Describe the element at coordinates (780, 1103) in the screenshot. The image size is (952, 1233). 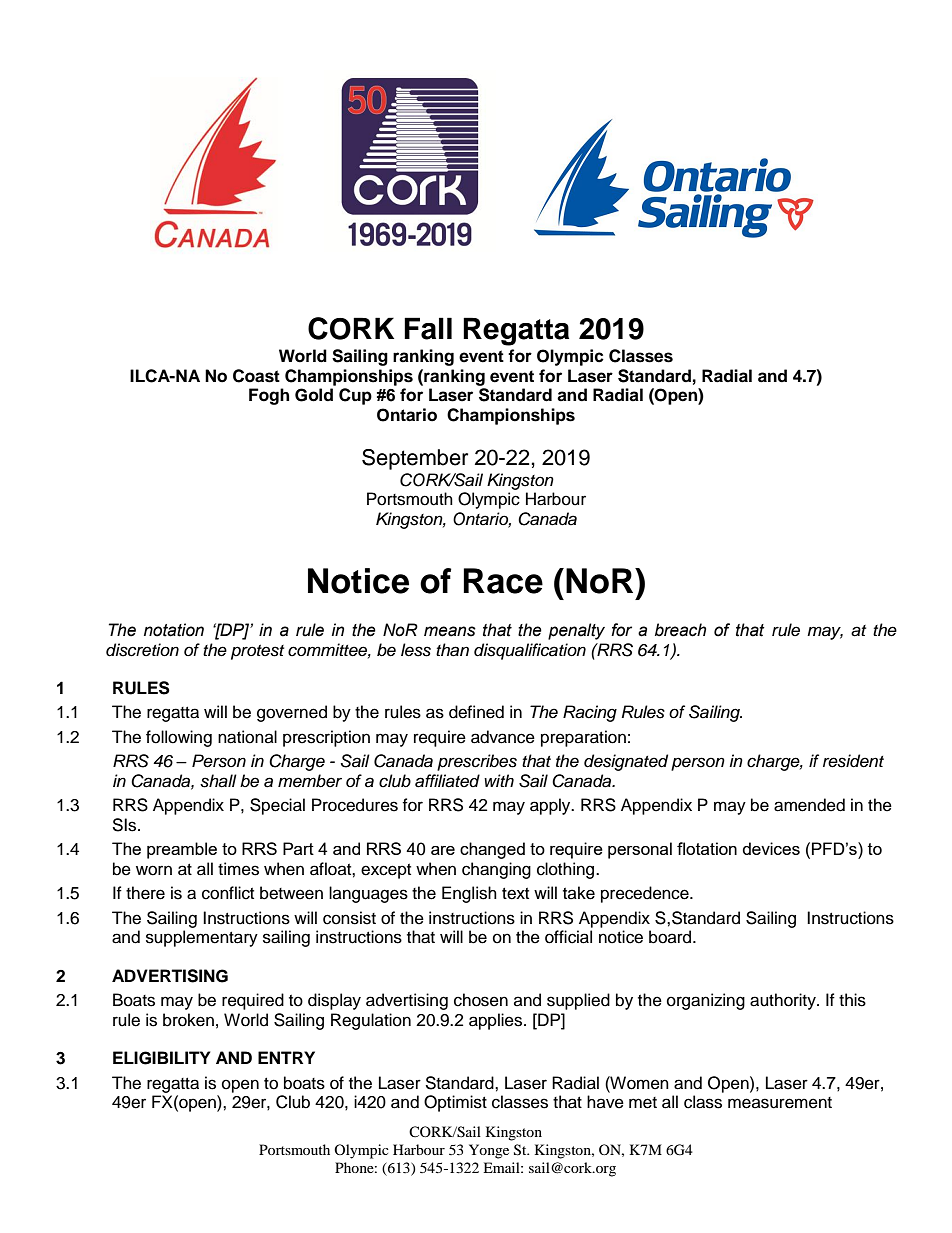
I see `measurement` at that location.
